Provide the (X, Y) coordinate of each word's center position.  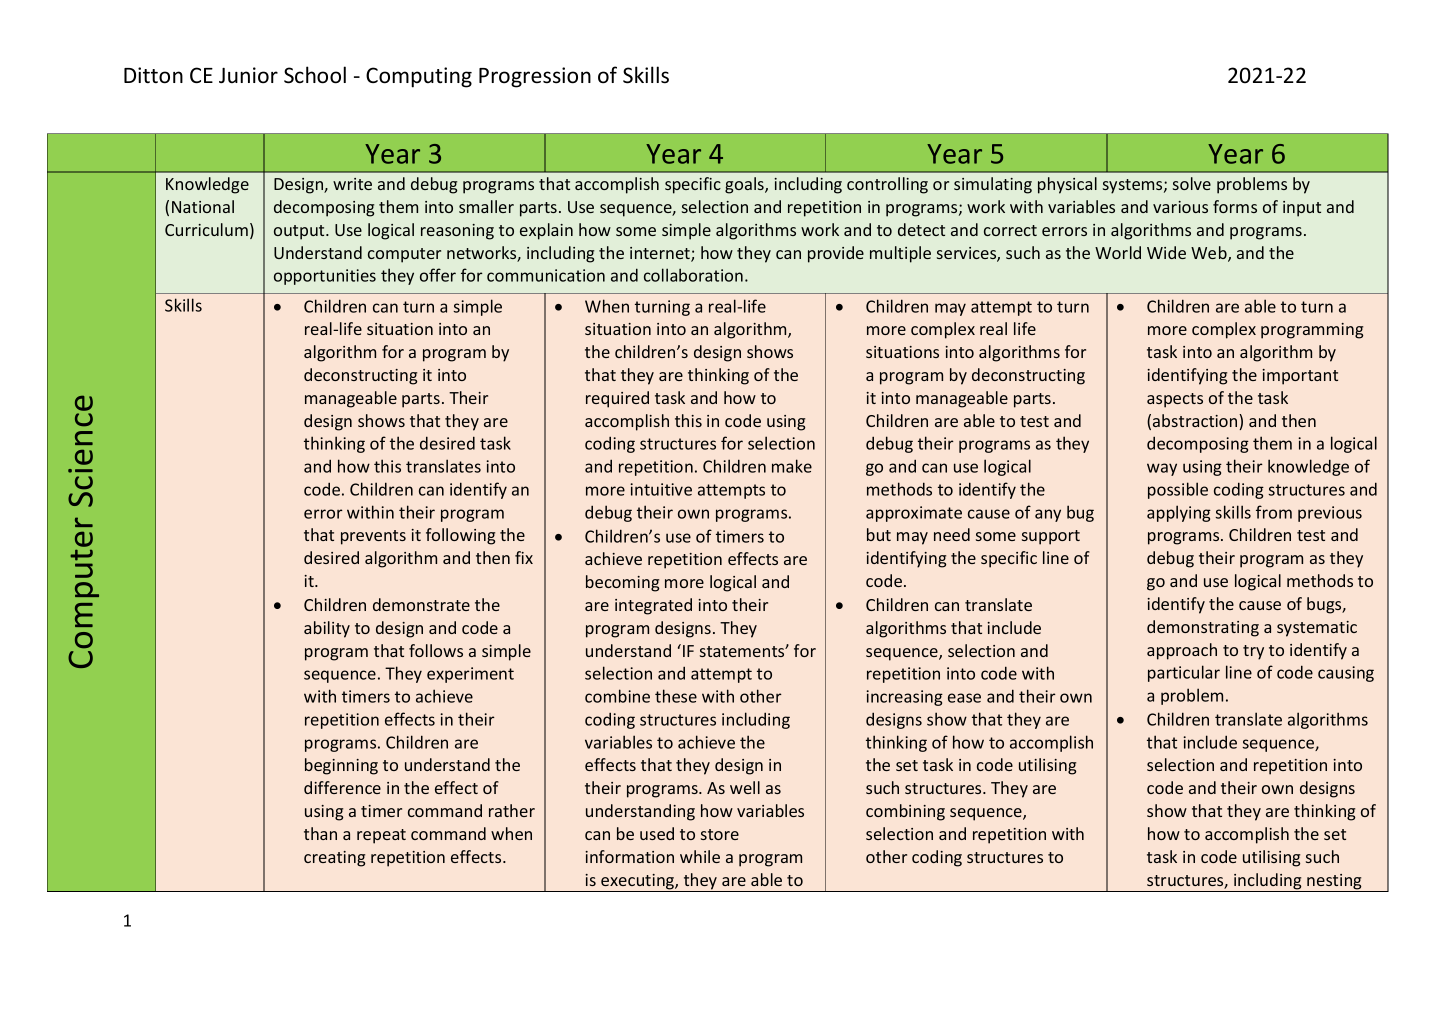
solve (1192, 183)
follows (436, 650)
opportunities (325, 277)
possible (1178, 490)
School (315, 75)
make (792, 466)
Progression (535, 77)
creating (334, 859)
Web (1210, 254)
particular (1184, 673)
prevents (373, 537)
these (676, 696)
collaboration (693, 275)
